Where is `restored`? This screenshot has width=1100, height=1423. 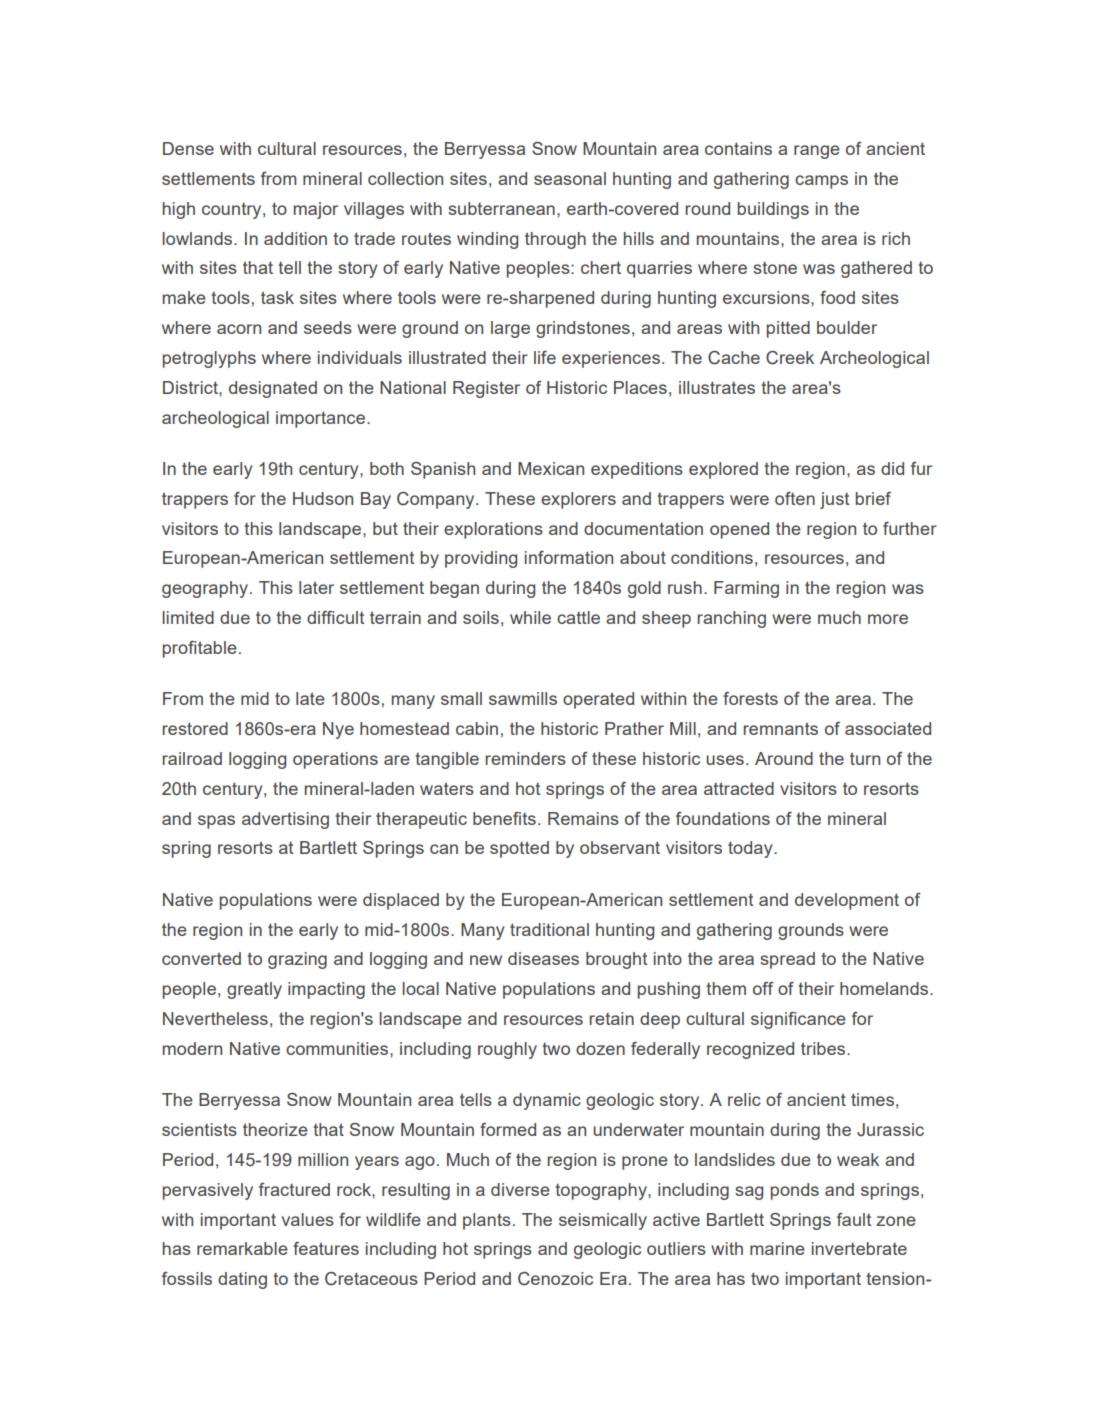 restored is located at coordinates (195, 728).
